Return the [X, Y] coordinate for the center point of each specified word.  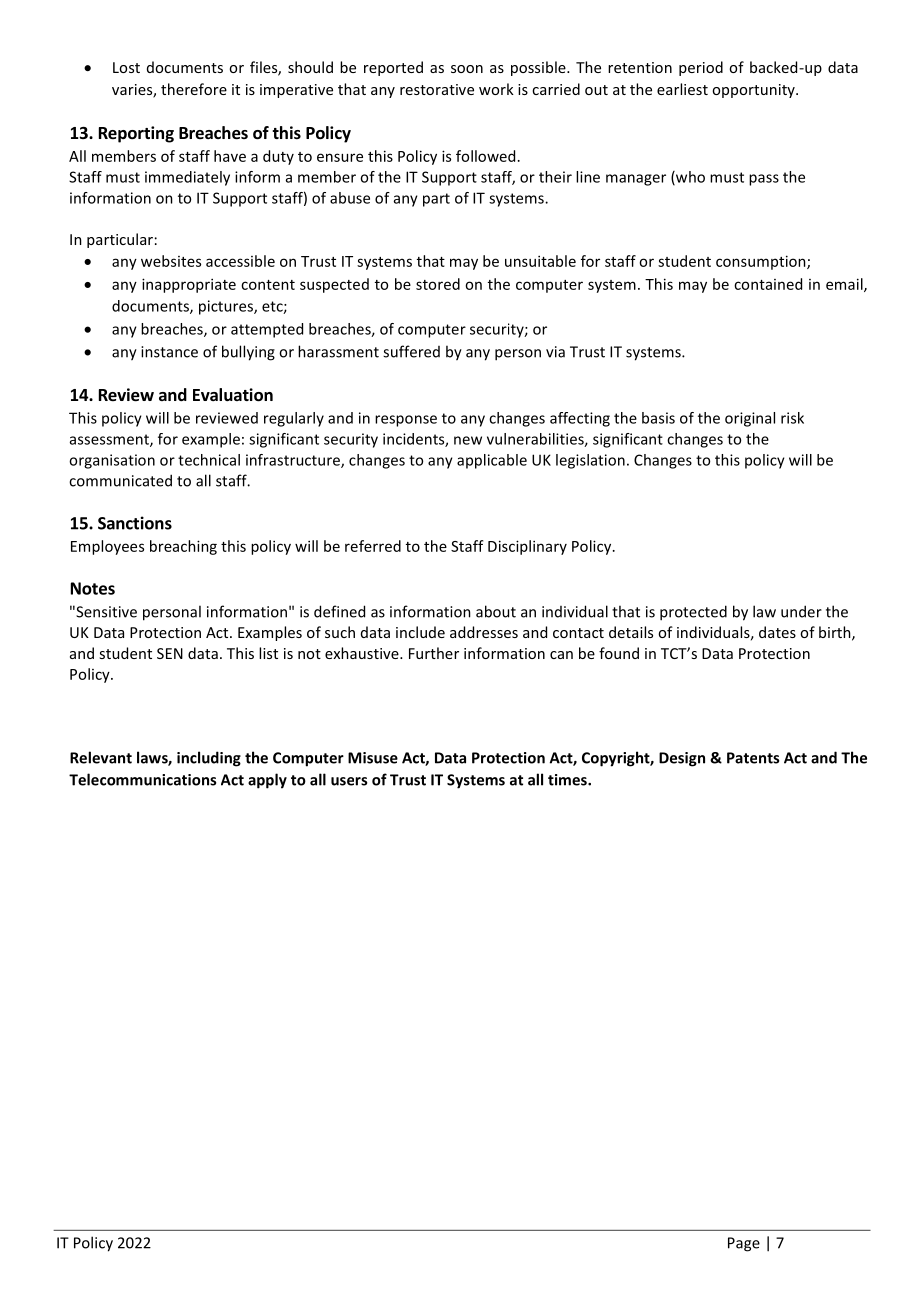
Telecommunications [142, 779]
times [568, 780]
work [496, 89]
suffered [411, 351]
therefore [194, 89]
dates [777, 632]
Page [744, 1244]
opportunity [754, 91]
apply [267, 781]
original [750, 419]
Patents [753, 758]
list [268, 653]
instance [169, 352]
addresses [484, 632]
